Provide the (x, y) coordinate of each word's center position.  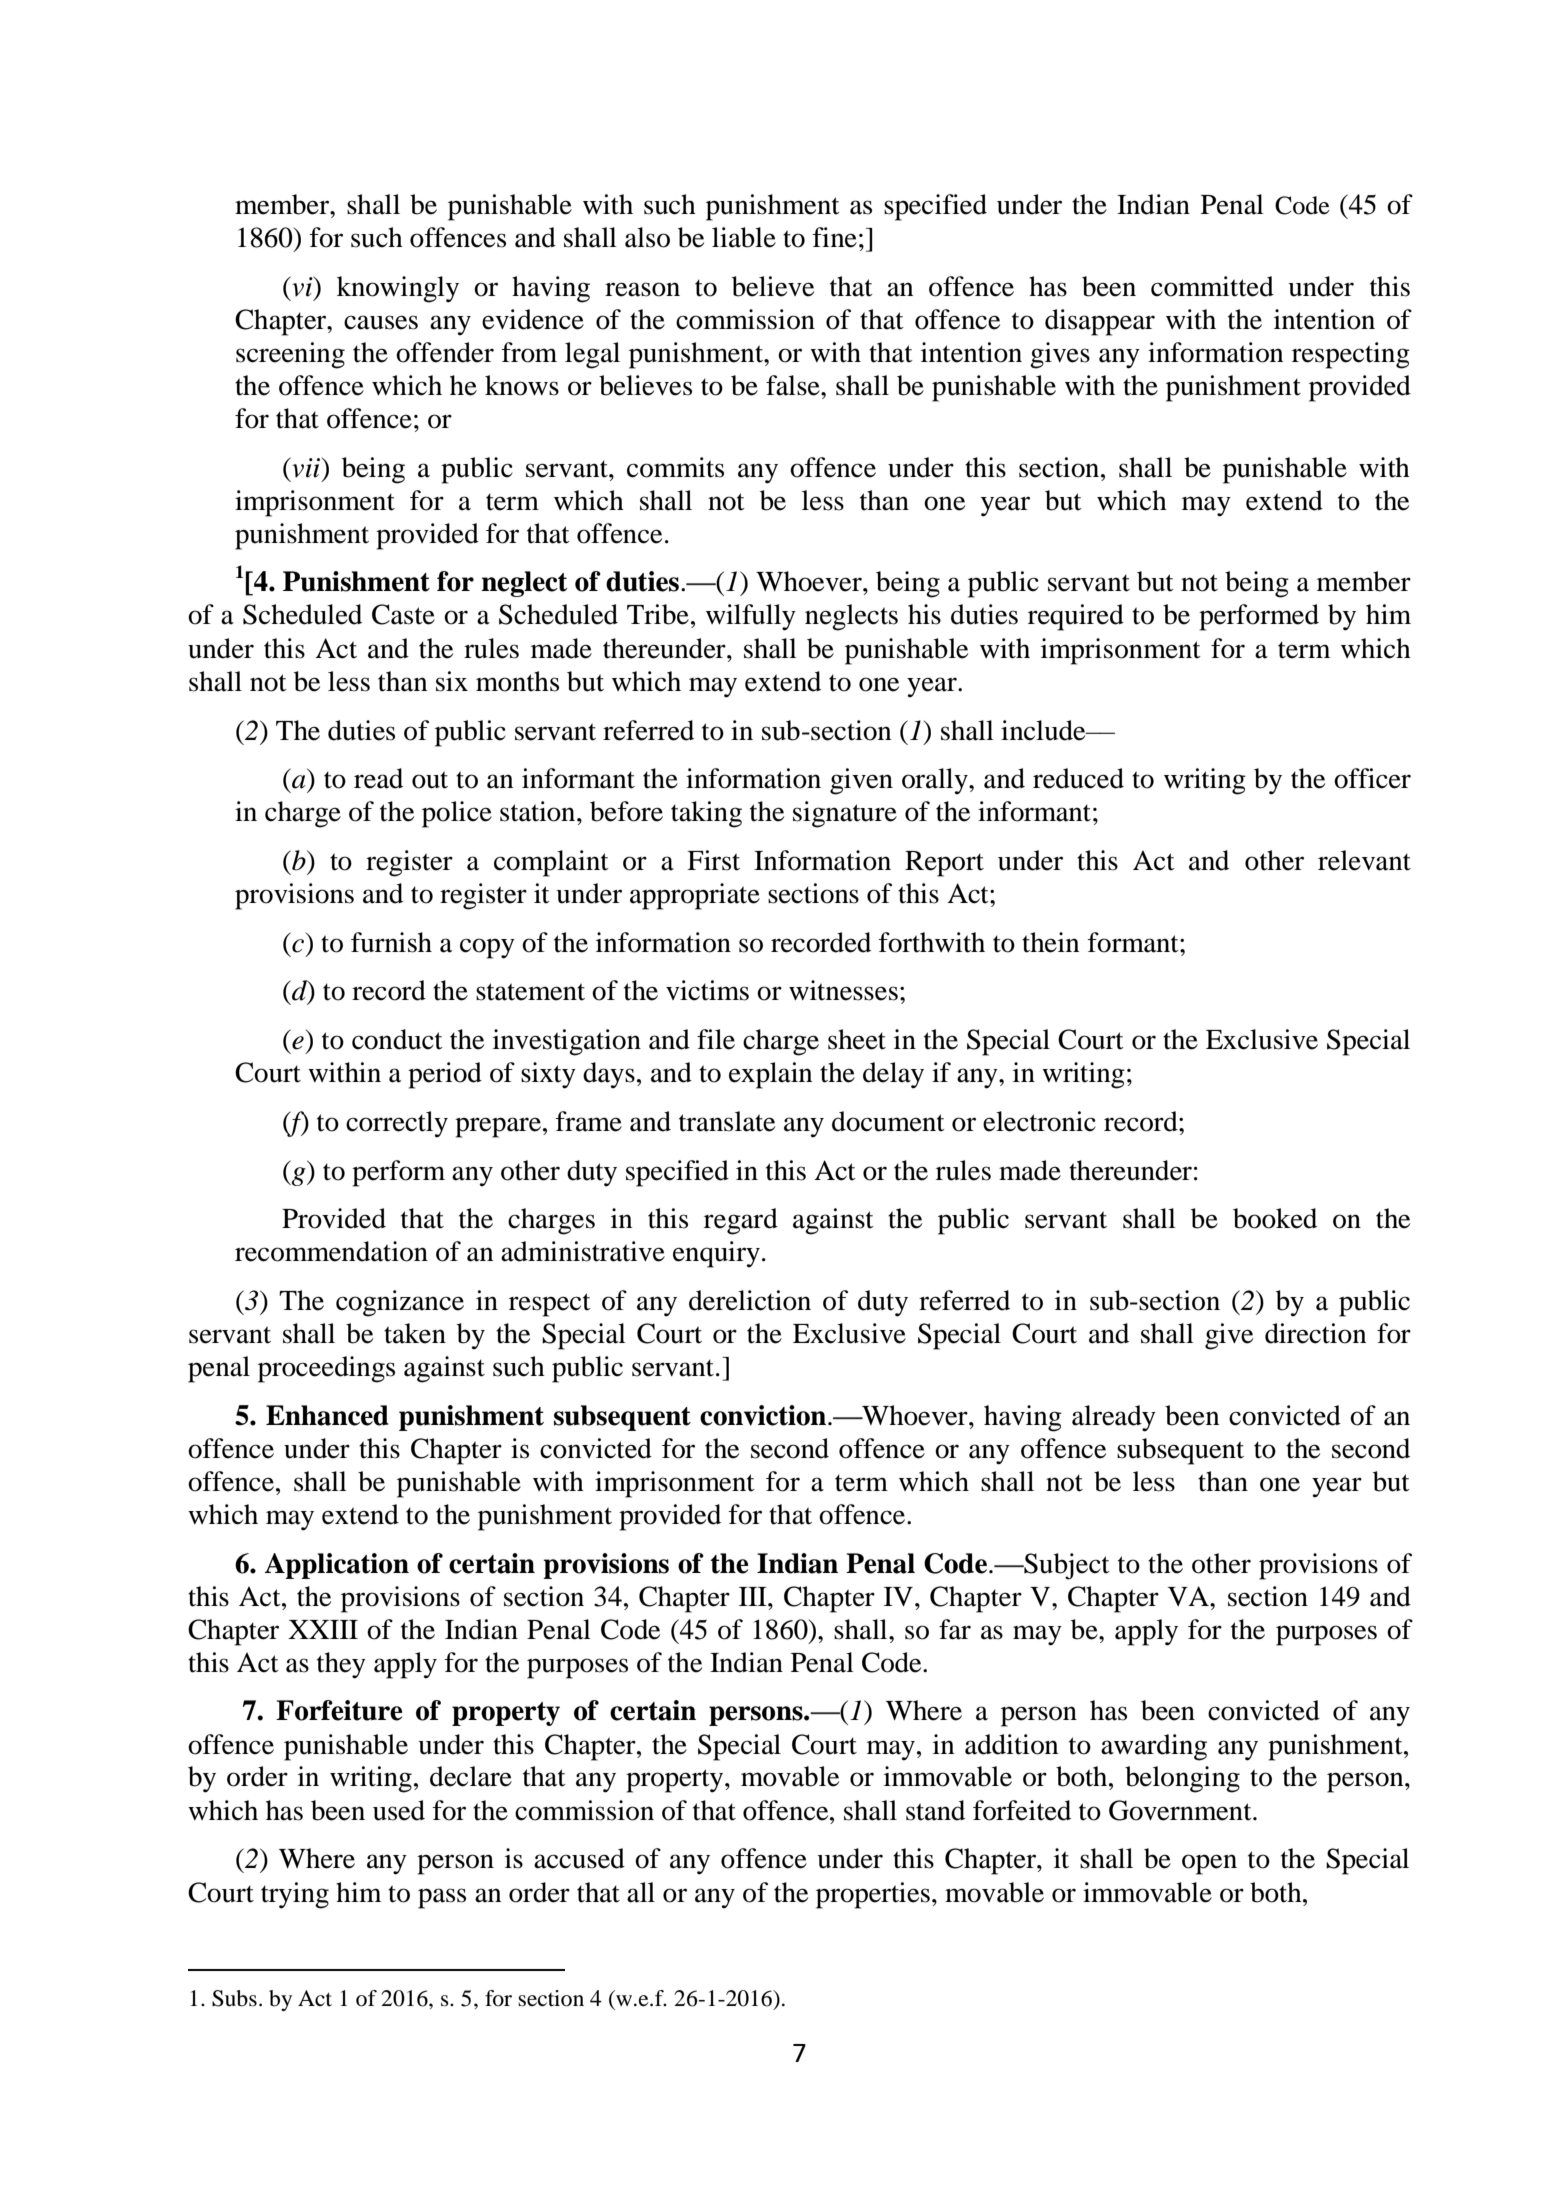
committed (1212, 286)
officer (1372, 778)
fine (835, 237)
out (430, 780)
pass (442, 1898)
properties (873, 1895)
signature (845, 814)
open (1209, 1864)
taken (415, 1333)
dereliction (750, 1300)
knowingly (398, 289)
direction (1315, 1333)
